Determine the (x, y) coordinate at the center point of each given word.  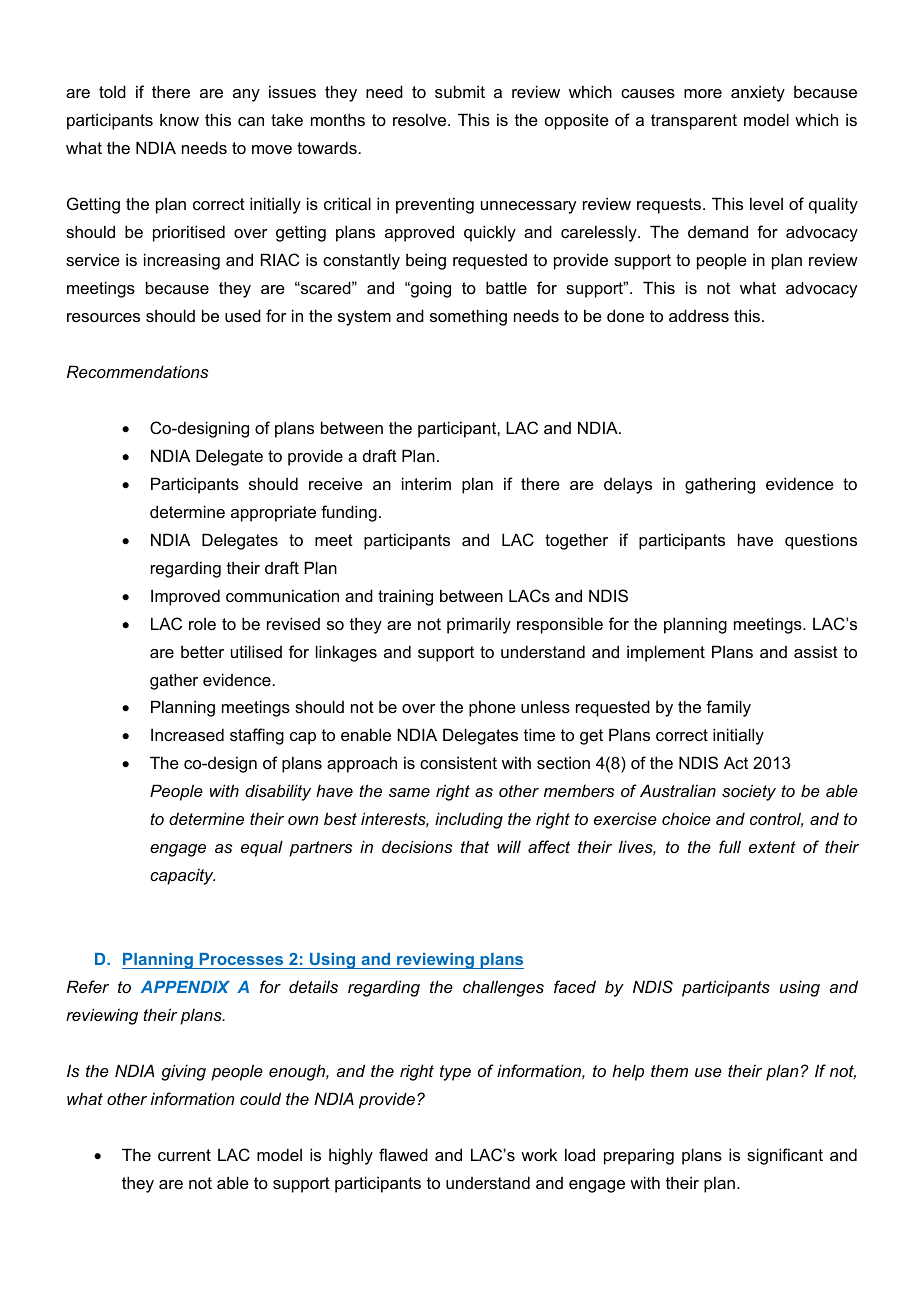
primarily (479, 625)
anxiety (758, 93)
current (184, 1155)
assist (816, 651)
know (179, 119)
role (202, 624)
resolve (421, 119)
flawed (403, 1154)
